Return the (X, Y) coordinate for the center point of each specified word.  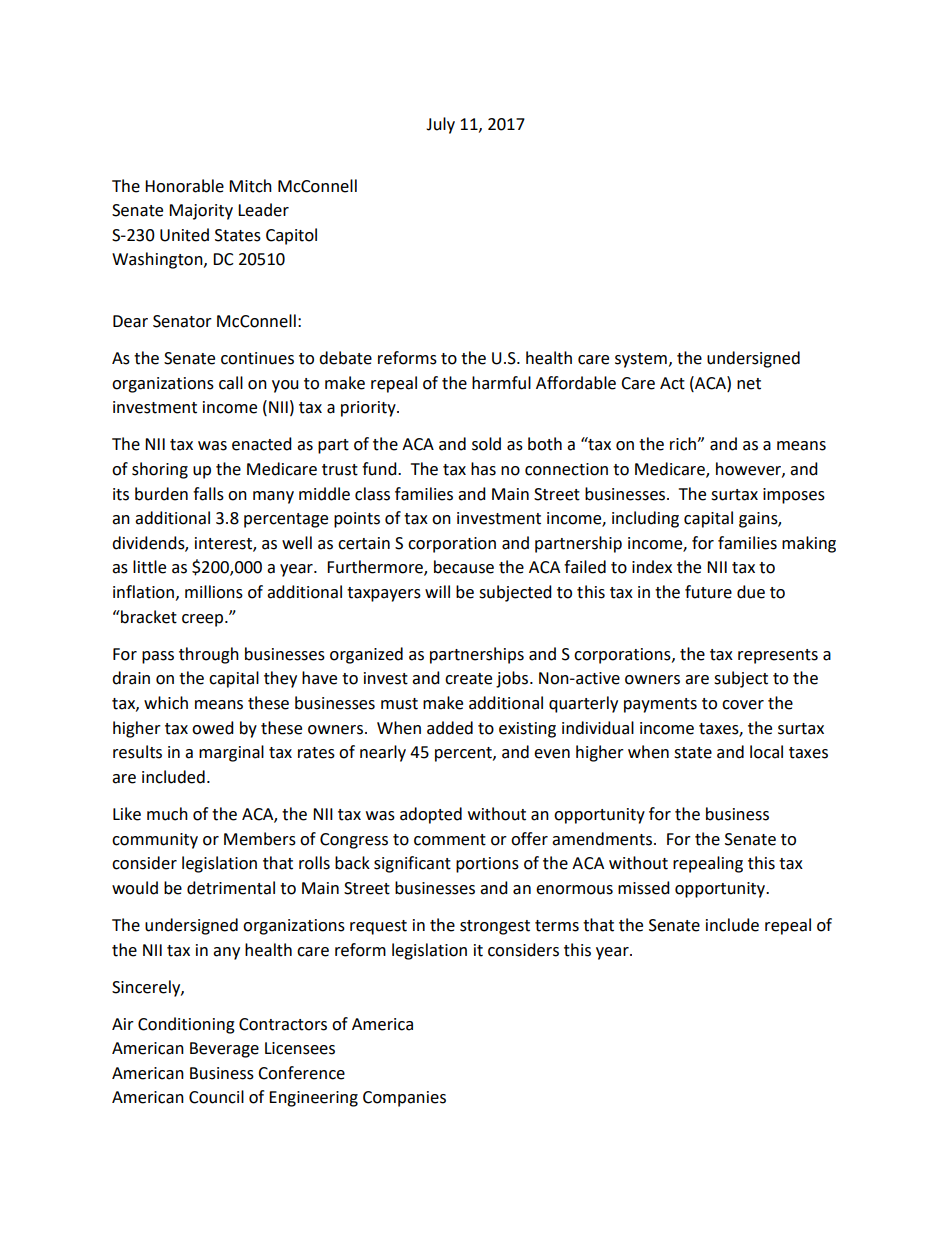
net (749, 384)
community (155, 841)
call (231, 383)
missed (644, 888)
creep (204, 620)
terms (557, 926)
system (641, 360)
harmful (501, 383)
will (437, 591)
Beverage (224, 1050)
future (708, 592)
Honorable (184, 186)
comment (450, 840)
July (440, 125)
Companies (404, 1099)
